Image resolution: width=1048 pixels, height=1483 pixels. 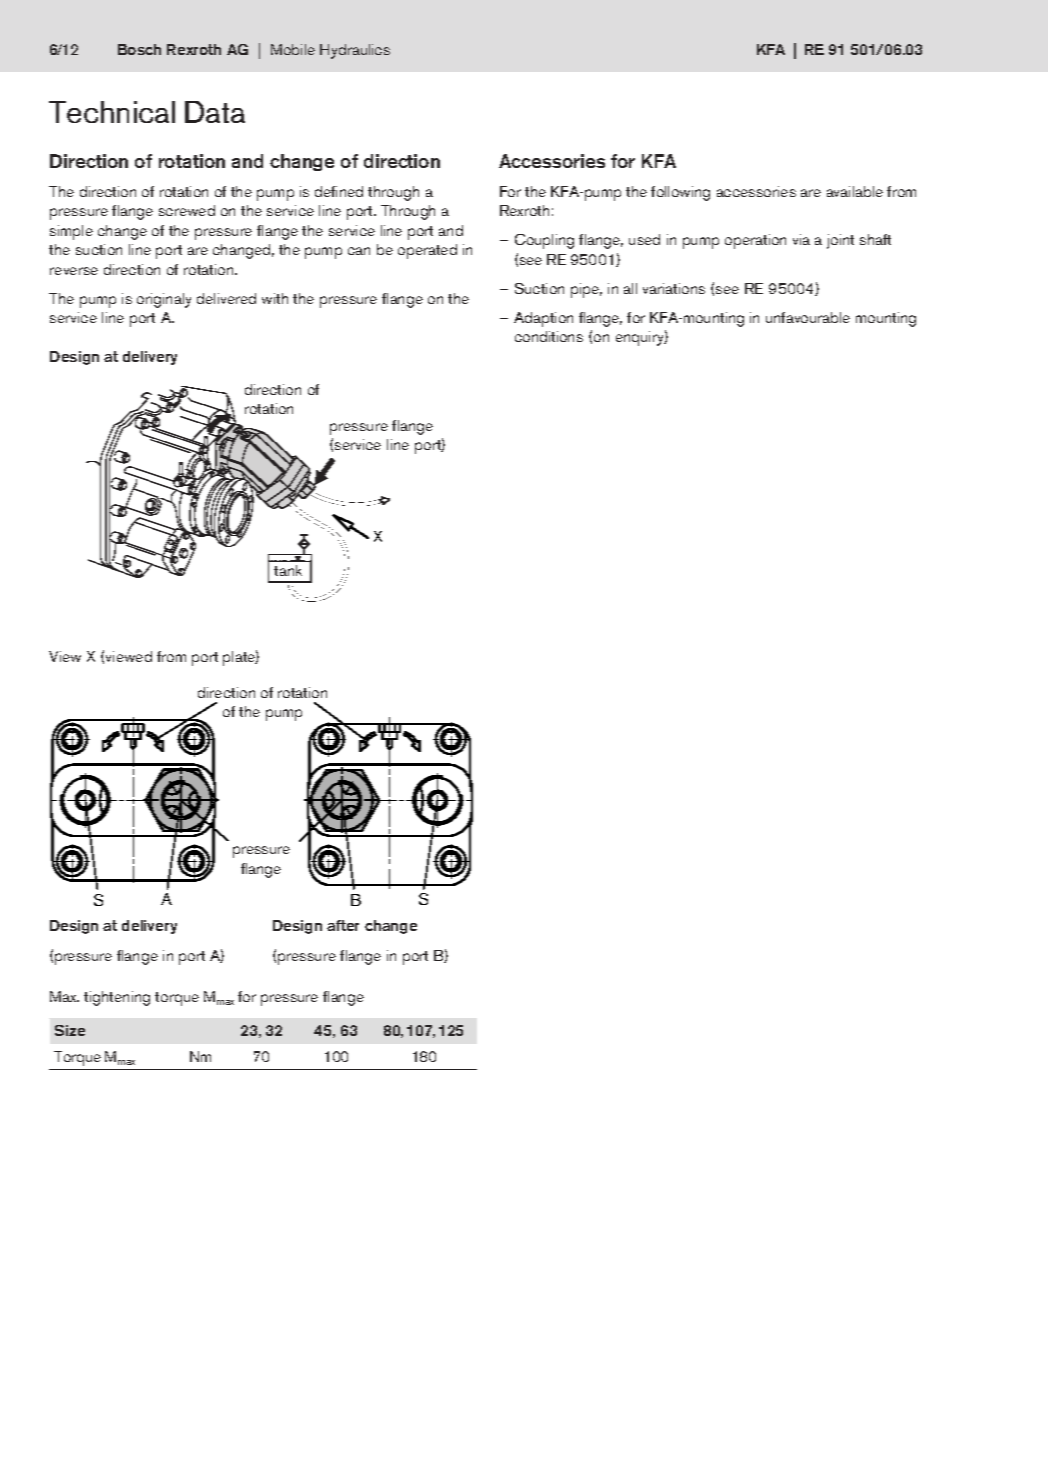 What do you see at coordinates (855, 191) in the screenshot?
I see `available` at bounding box center [855, 191].
